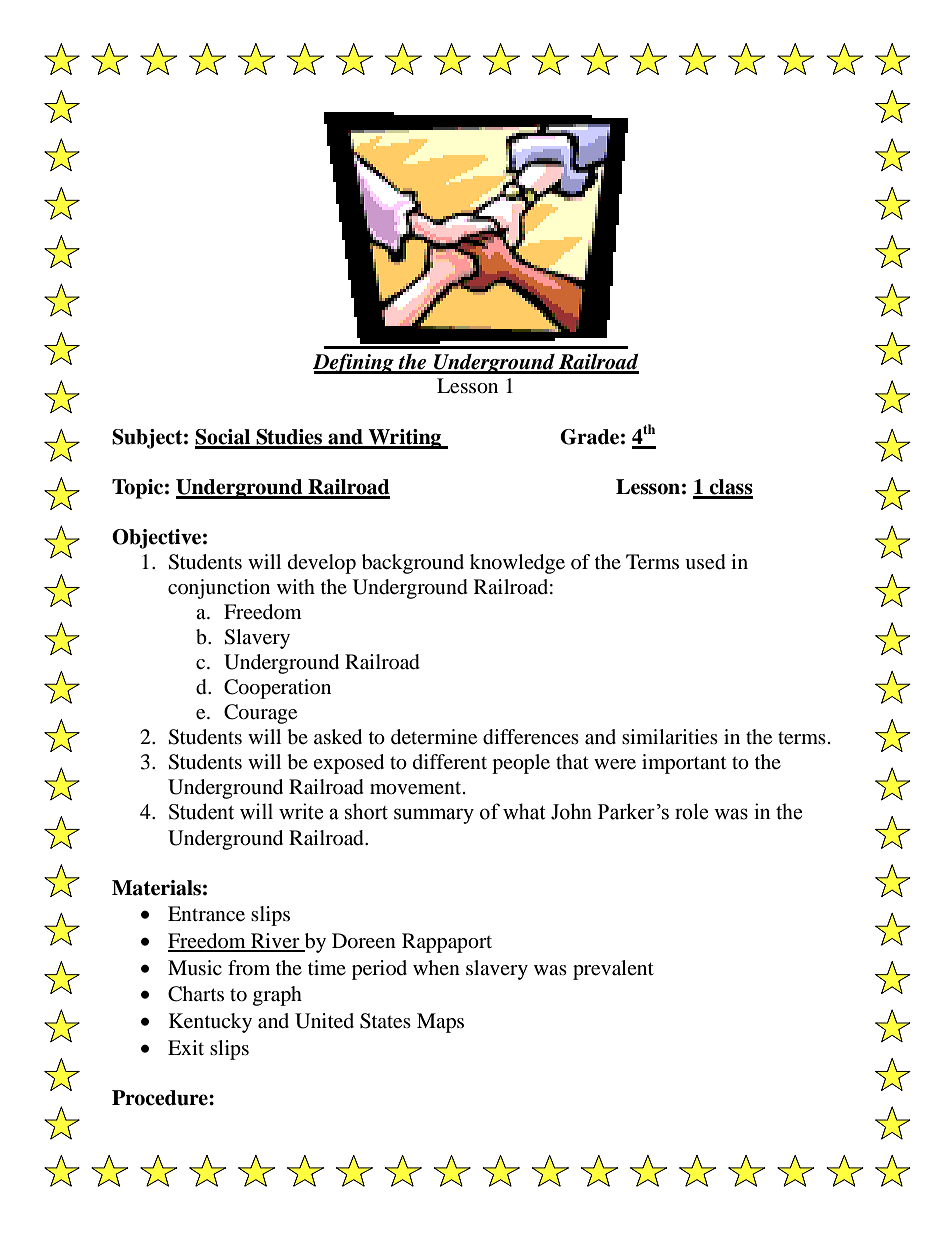  What do you see at coordinates (691, 811) in the page?
I see `role` at bounding box center [691, 811].
